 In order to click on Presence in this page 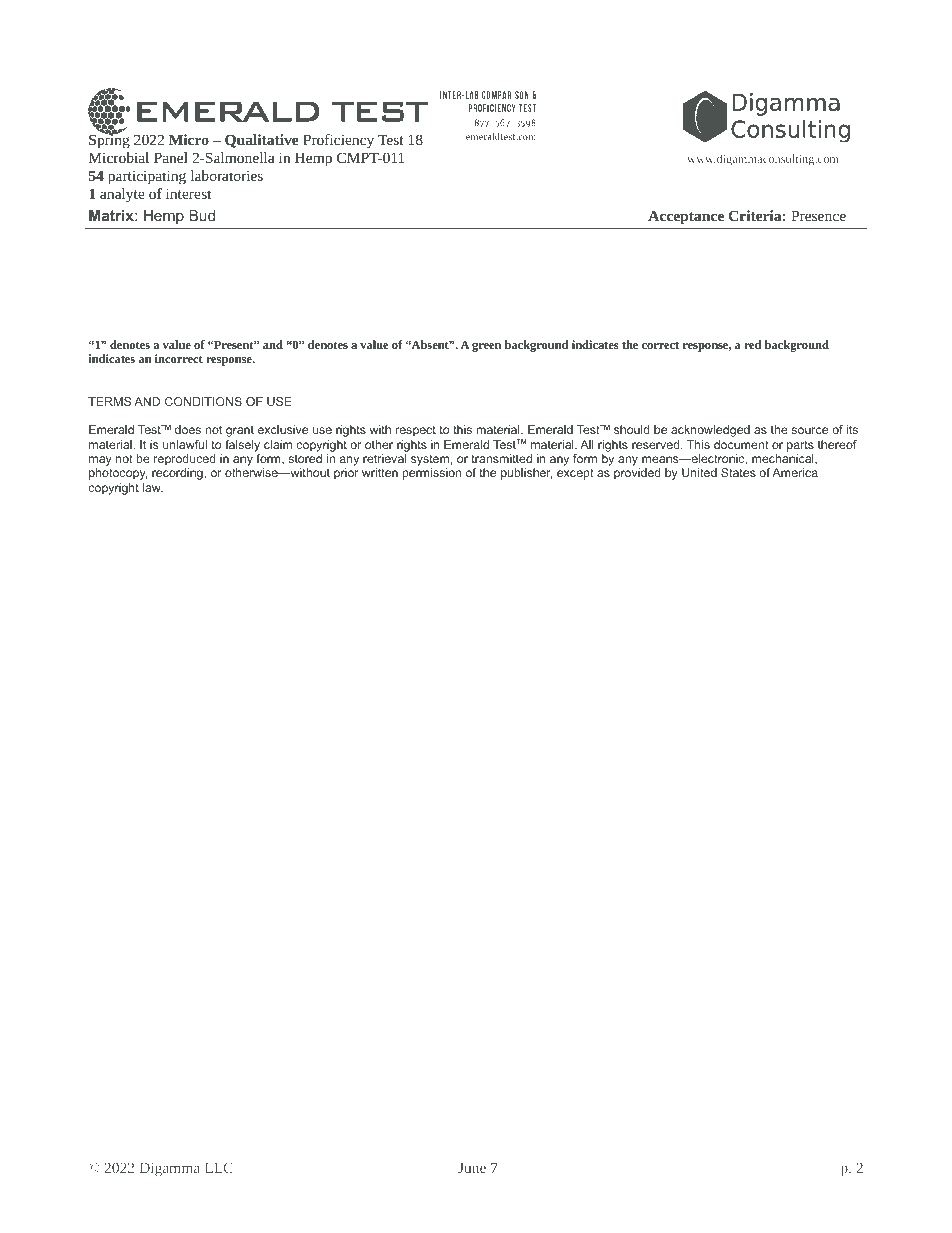, I will do `click(818, 215)`.
